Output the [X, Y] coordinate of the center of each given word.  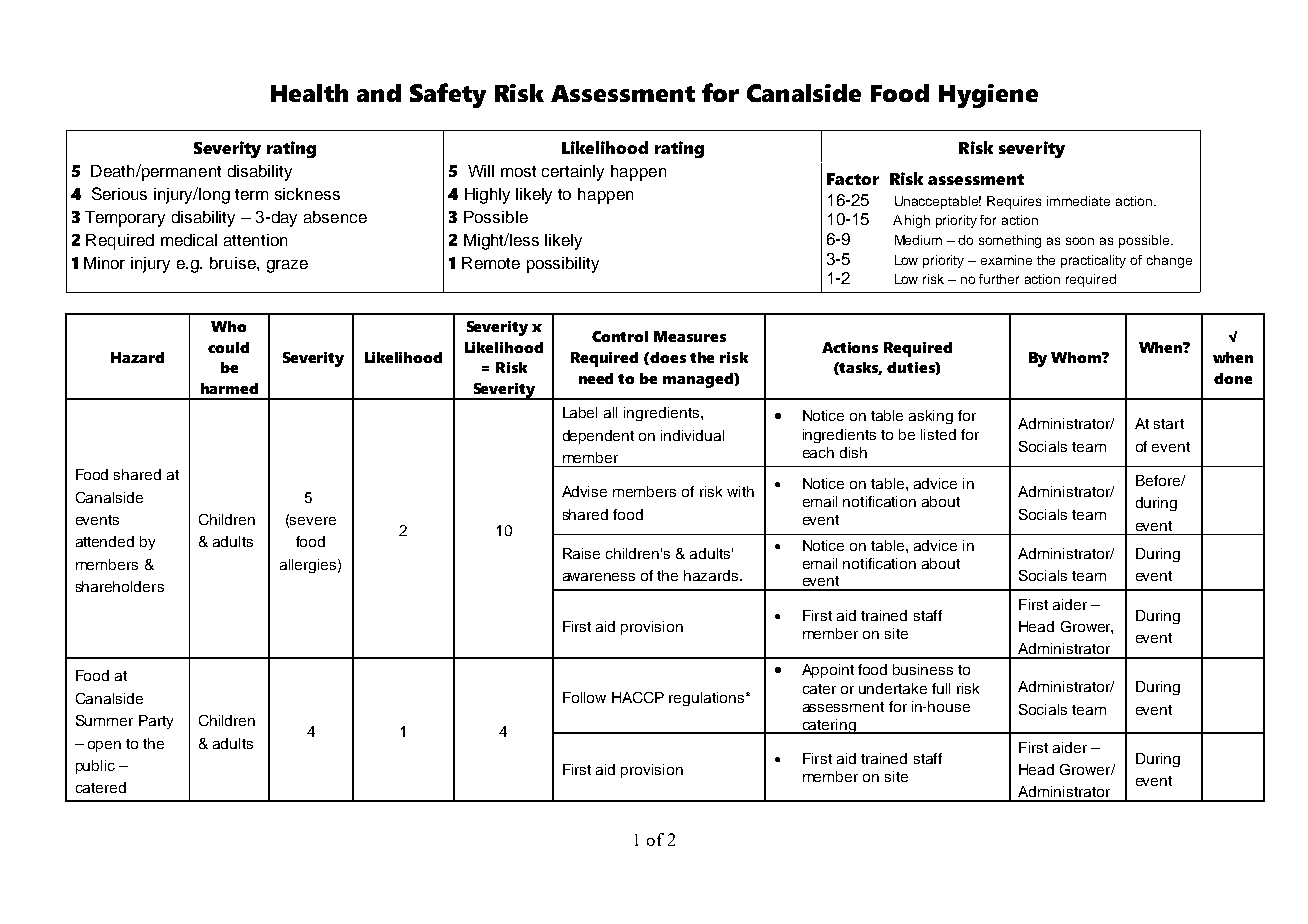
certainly [573, 173]
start [1169, 424]
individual [692, 435]
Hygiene [988, 96]
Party [156, 722]
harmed [229, 388]
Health [309, 93]
